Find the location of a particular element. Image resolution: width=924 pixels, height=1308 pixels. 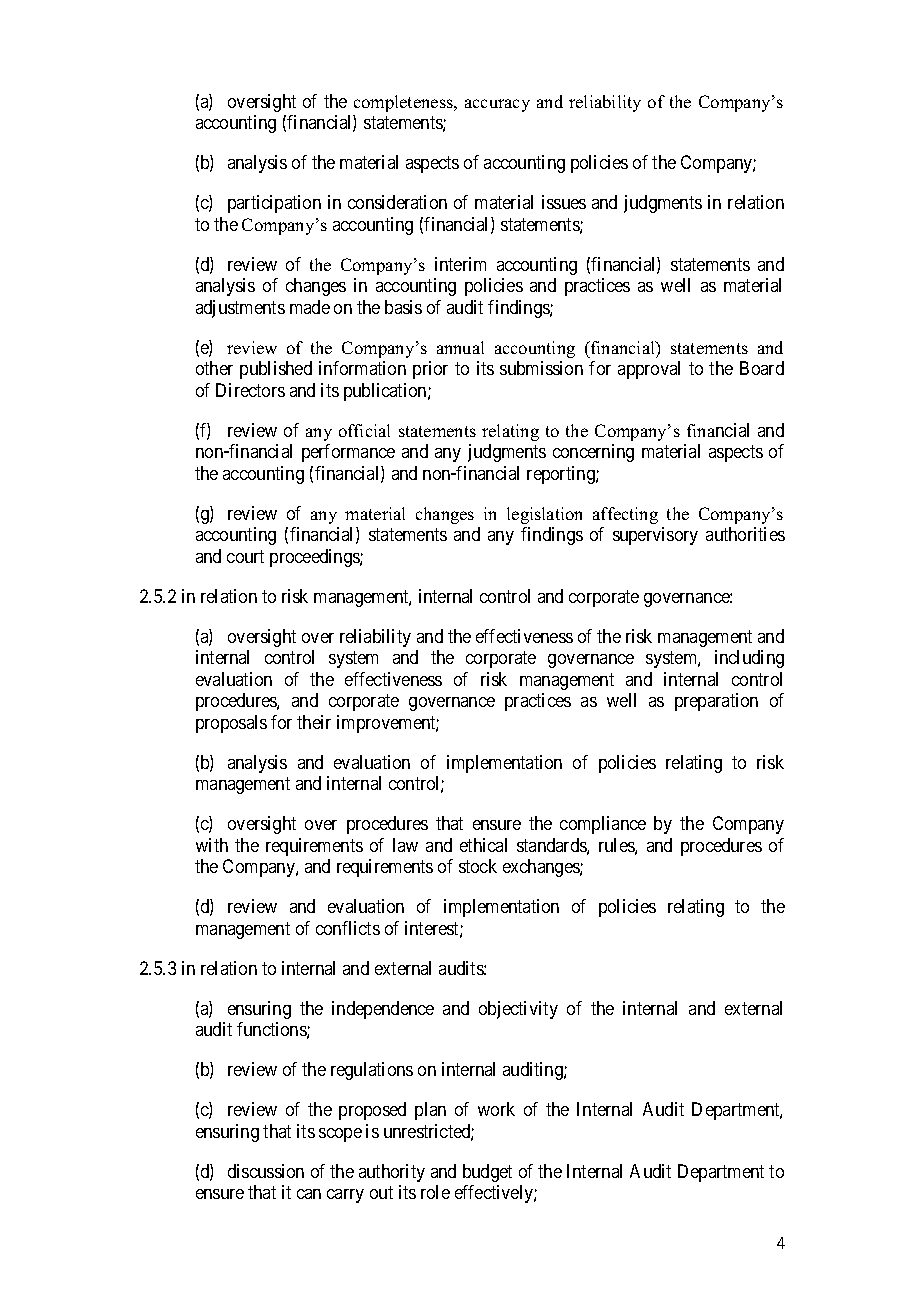

budget is located at coordinates (487, 1173).
